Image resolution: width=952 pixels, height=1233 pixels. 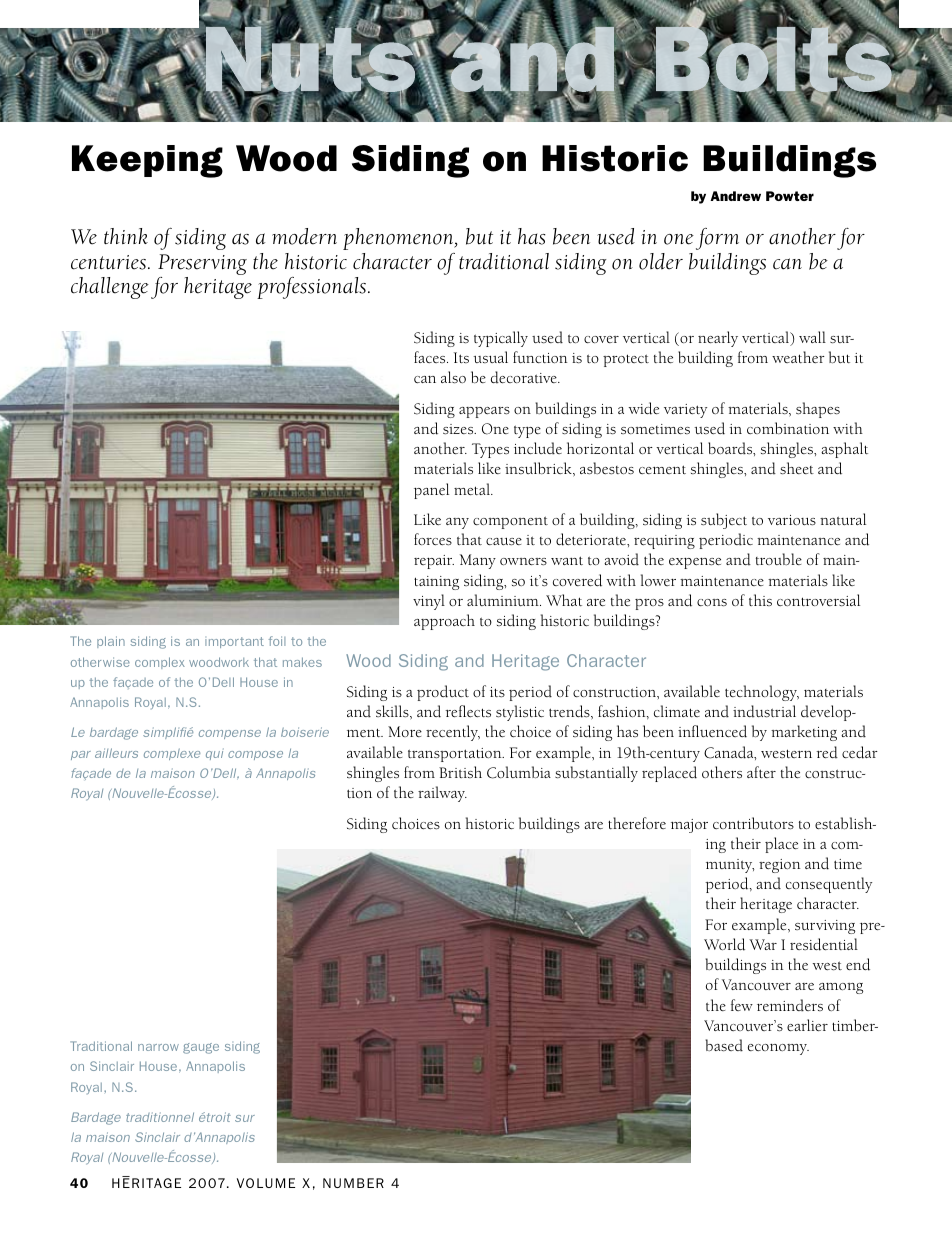 What do you see at coordinates (735, 196) in the screenshot?
I see `Andrew` at bounding box center [735, 196].
